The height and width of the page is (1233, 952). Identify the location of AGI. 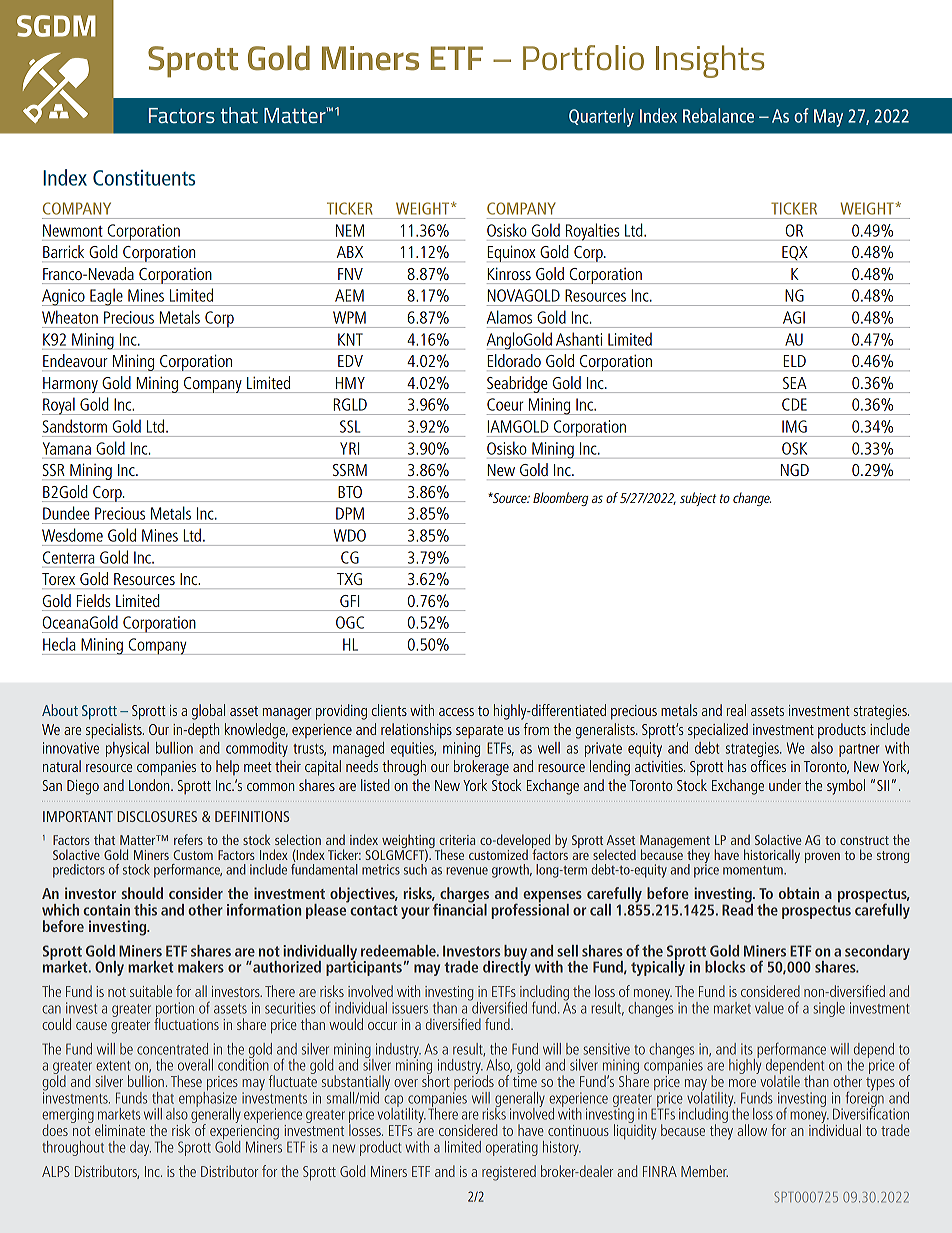
(794, 317).
